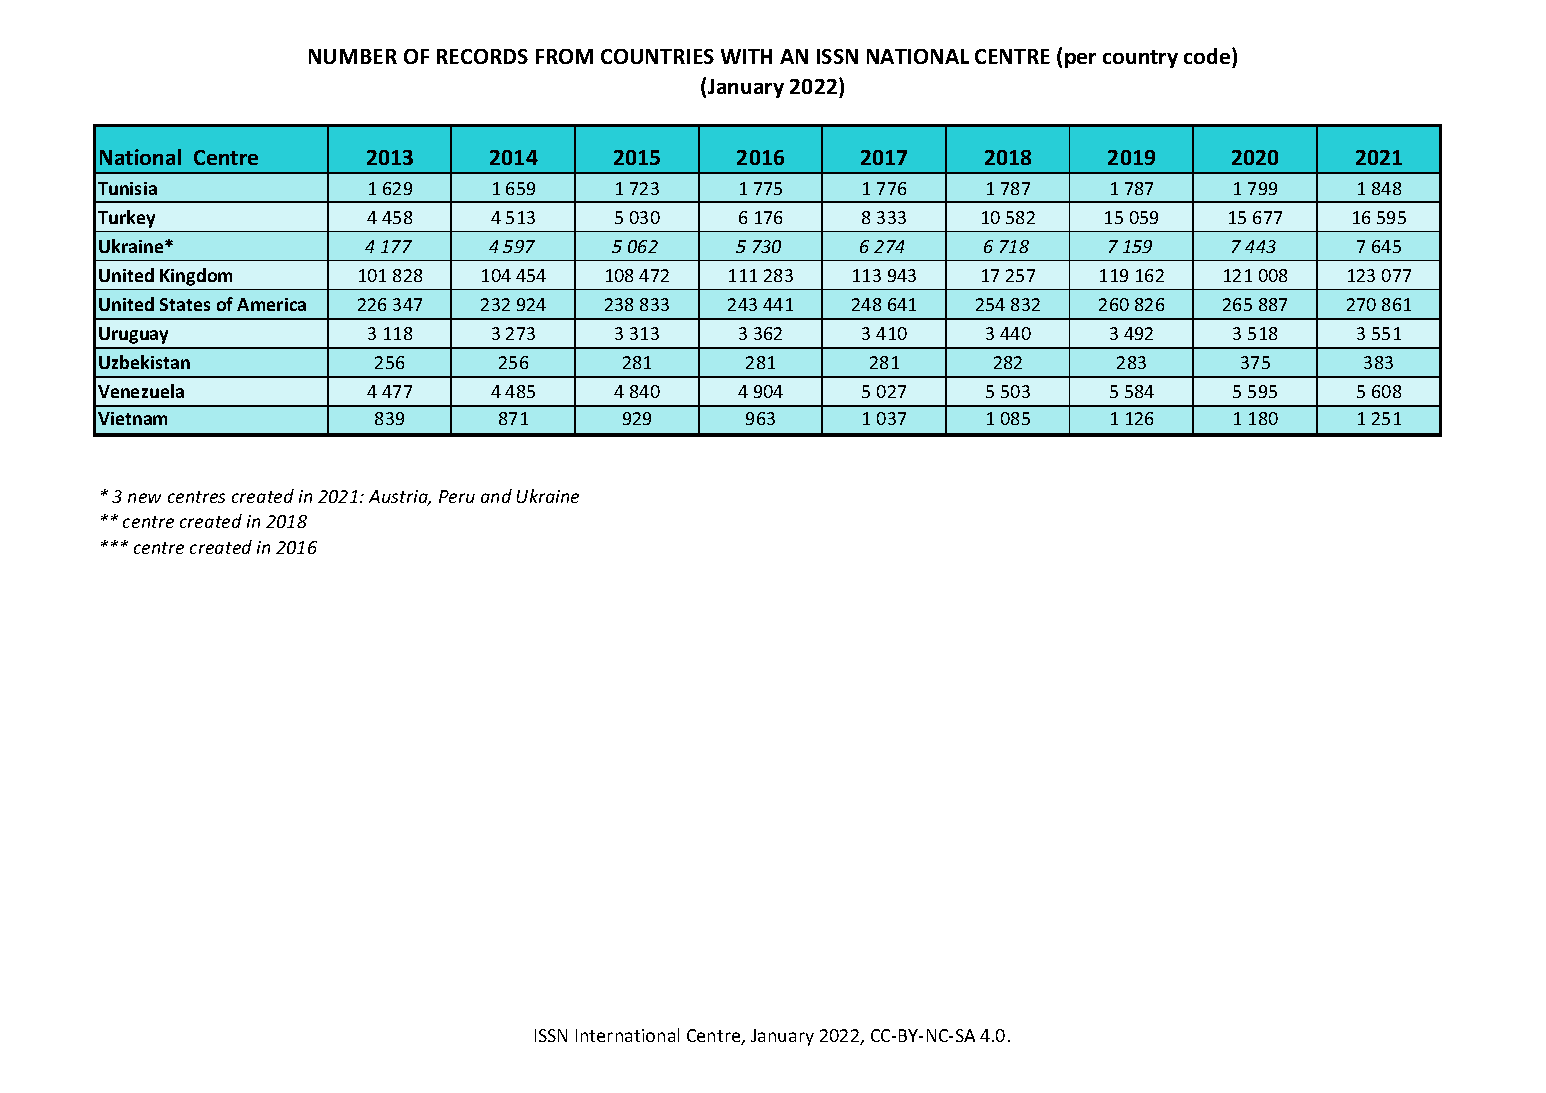  What do you see at coordinates (496, 496) in the document?
I see `and` at bounding box center [496, 496].
